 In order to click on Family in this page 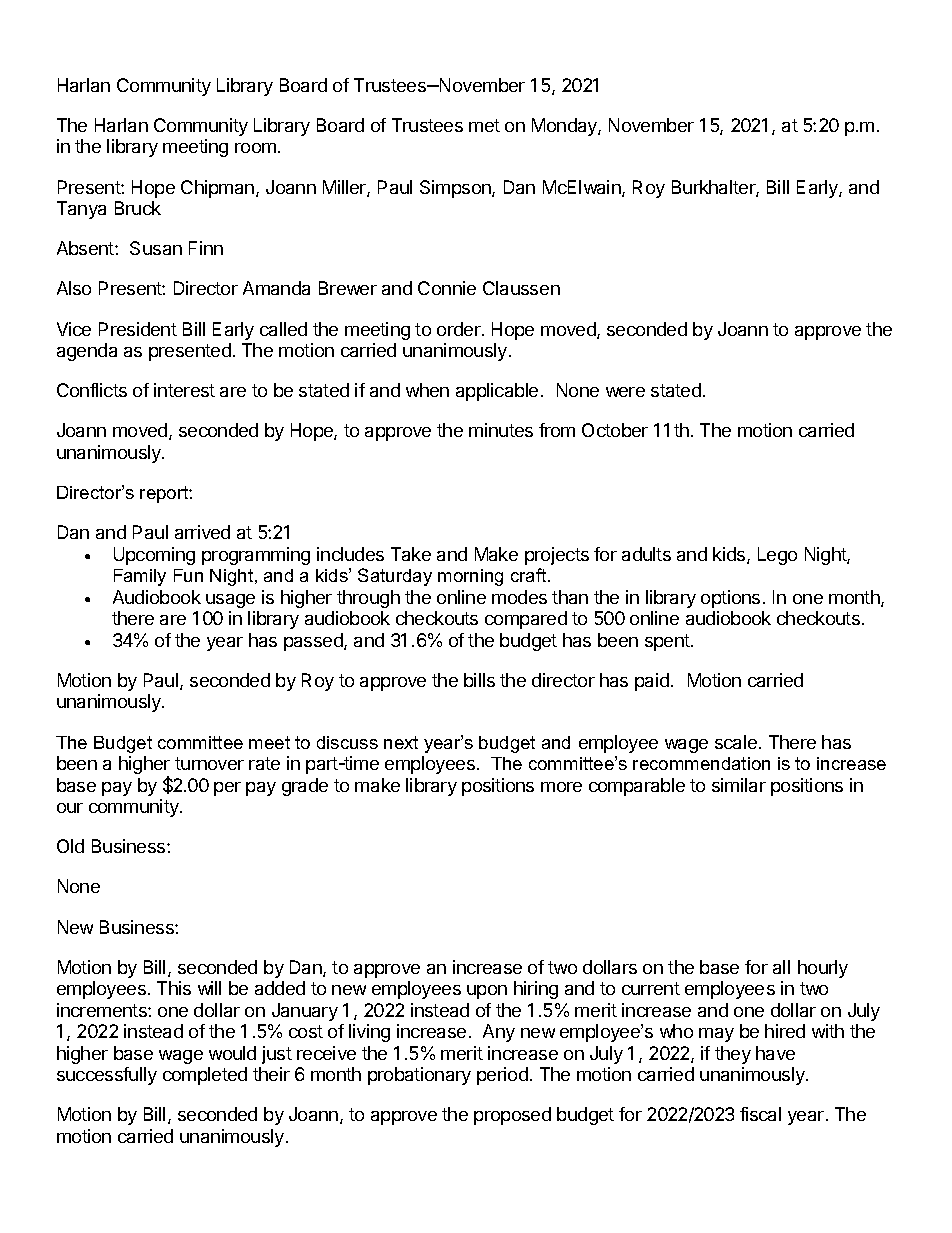, I will do `click(140, 577)`.
